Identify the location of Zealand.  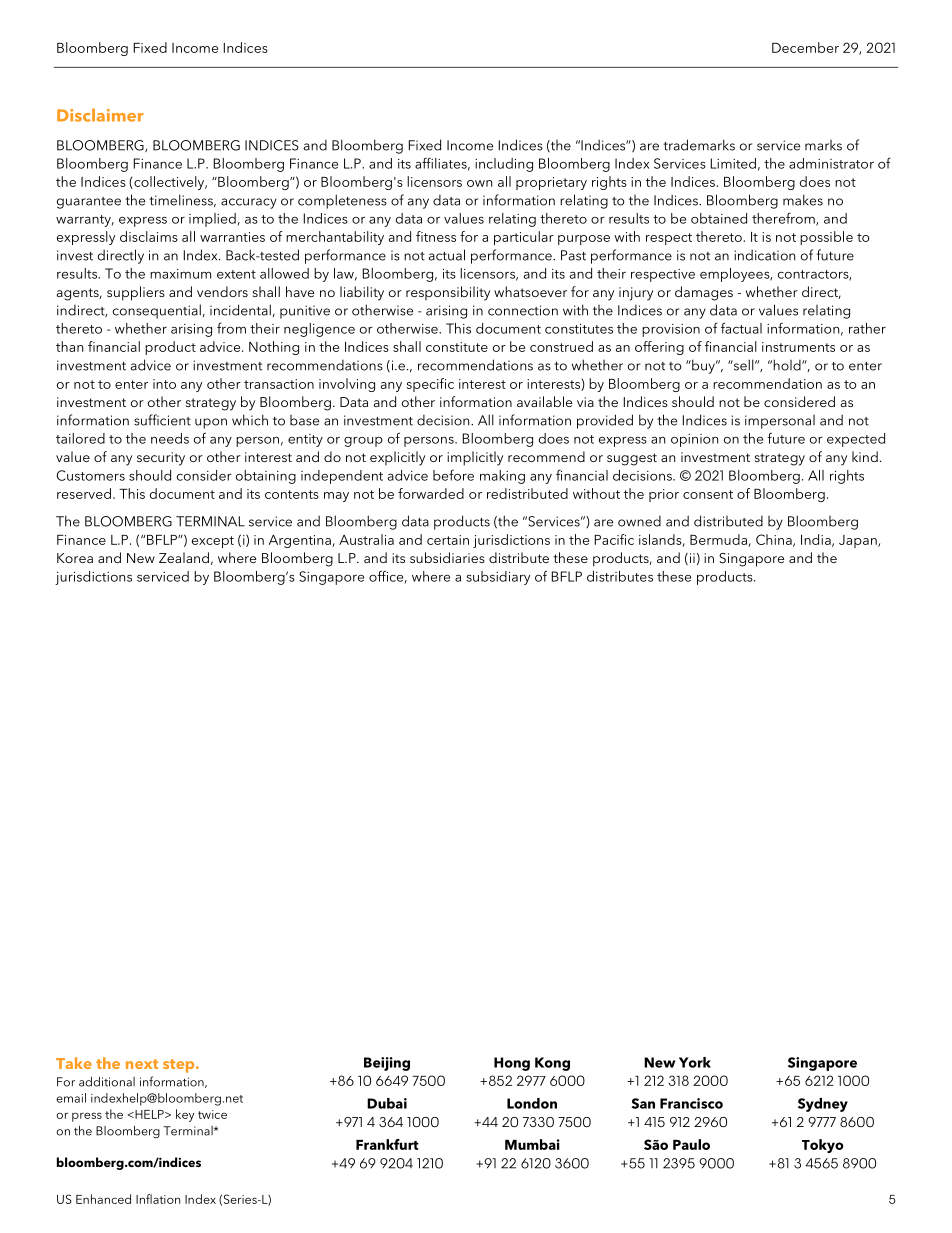
(184, 557).
